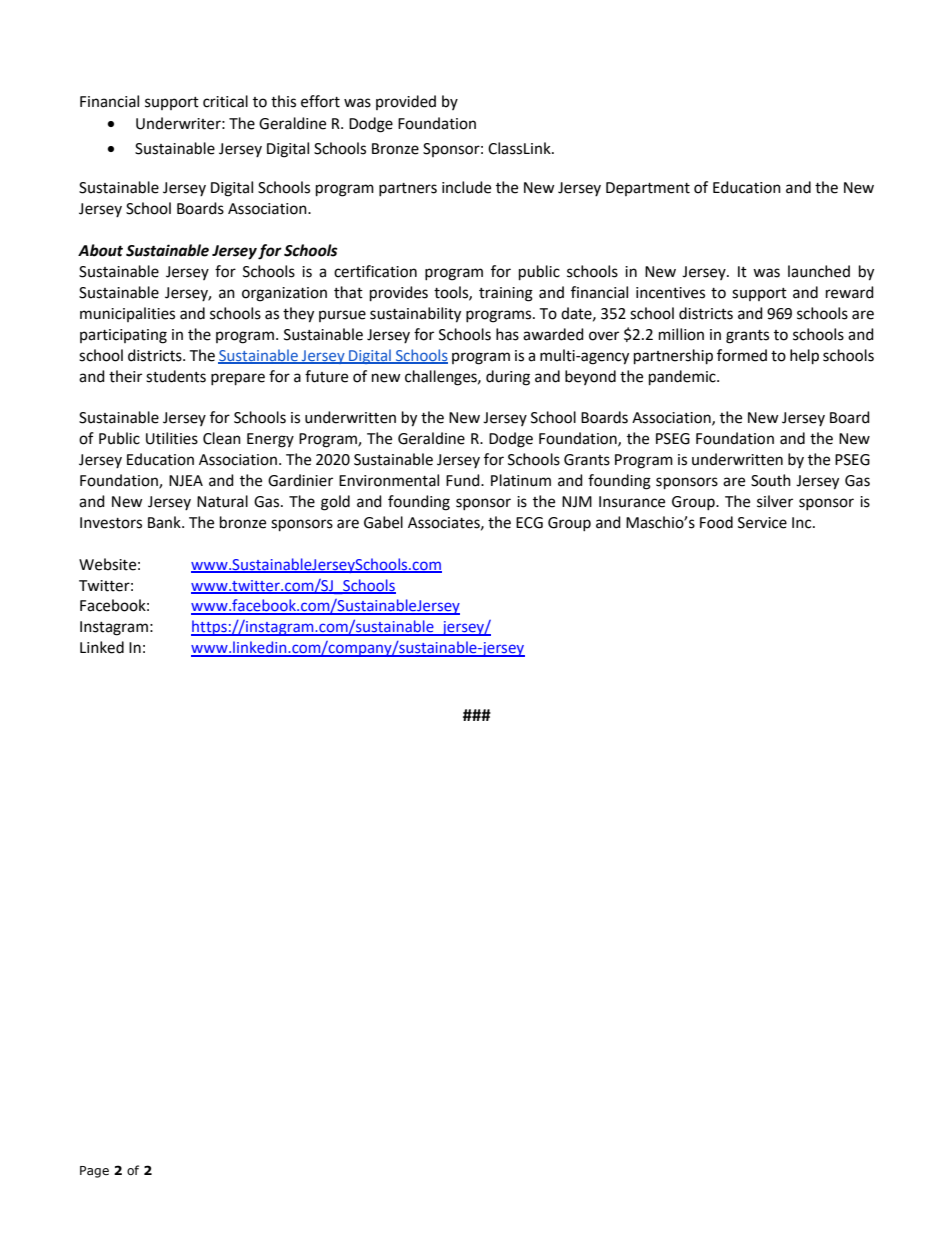 This page has width=952, height=1233. I want to click on Bank, so click(165, 522).
